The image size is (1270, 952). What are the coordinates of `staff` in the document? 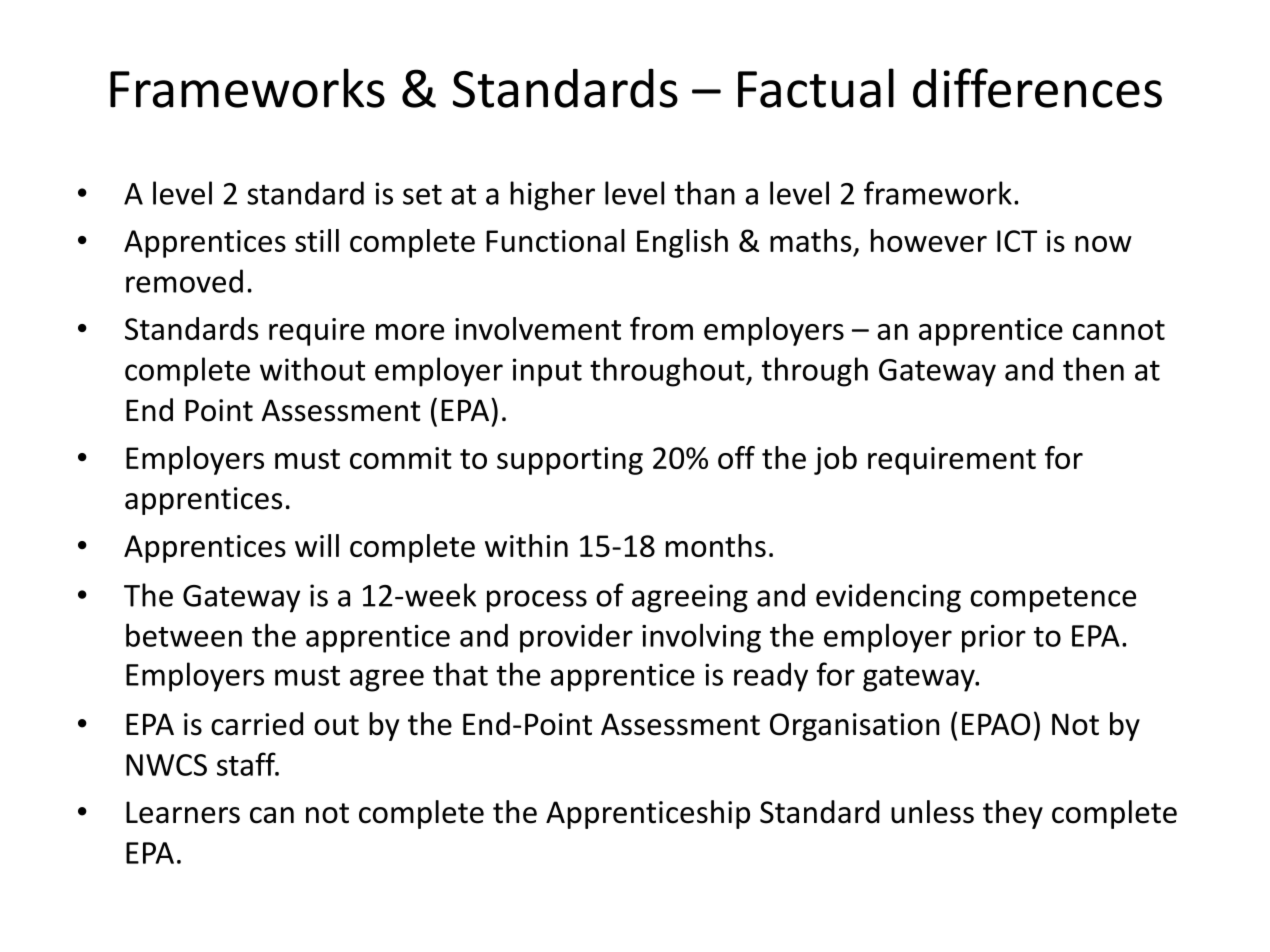 It's located at (247, 764).
